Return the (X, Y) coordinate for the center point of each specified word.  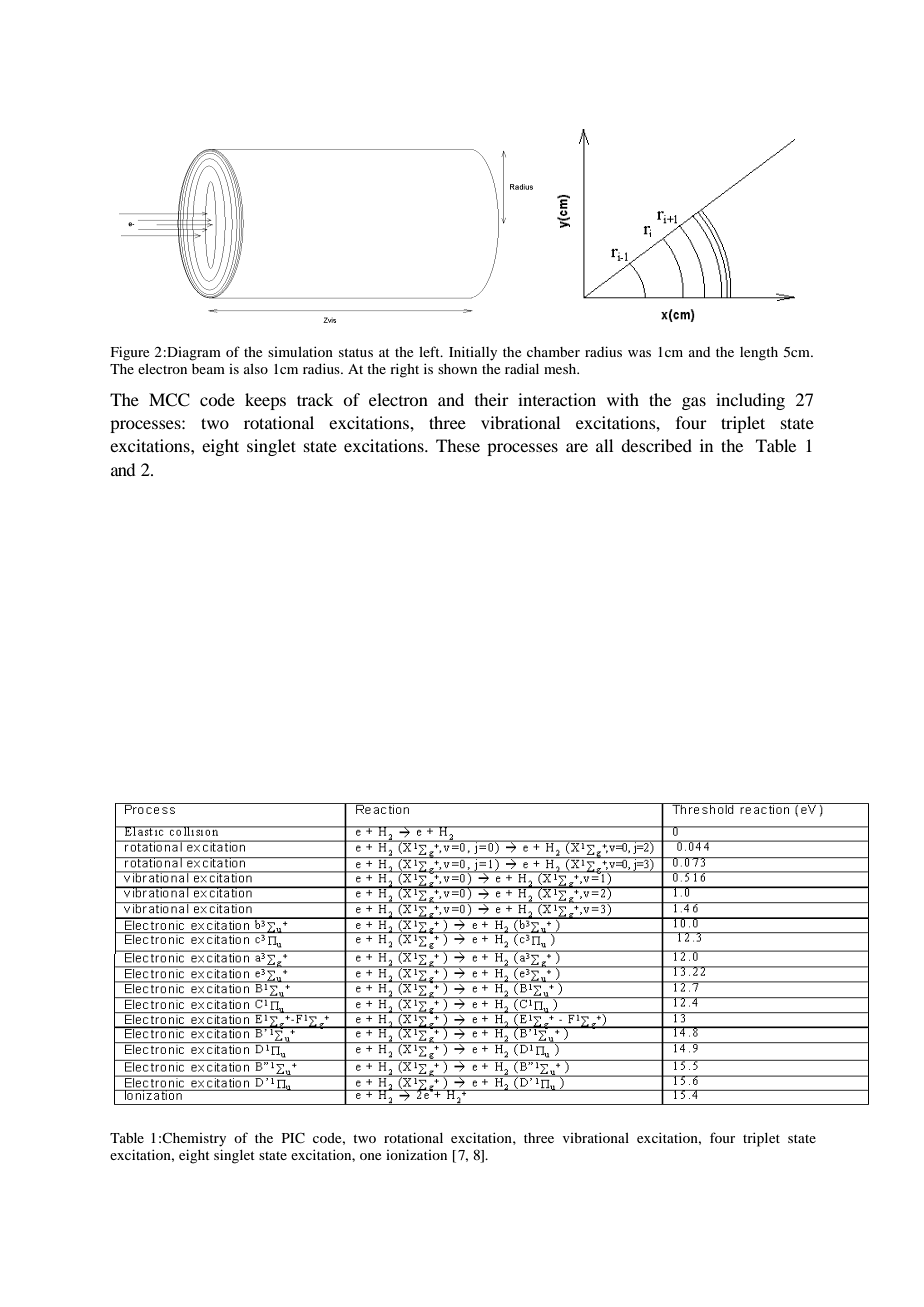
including (750, 401)
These (458, 445)
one (370, 1156)
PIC (293, 1137)
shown (457, 369)
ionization (416, 1154)
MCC (169, 400)
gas (694, 403)
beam (208, 369)
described (656, 445)
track (315, 399)
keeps (265, 401)
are (577, 447)
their (492, 399)
